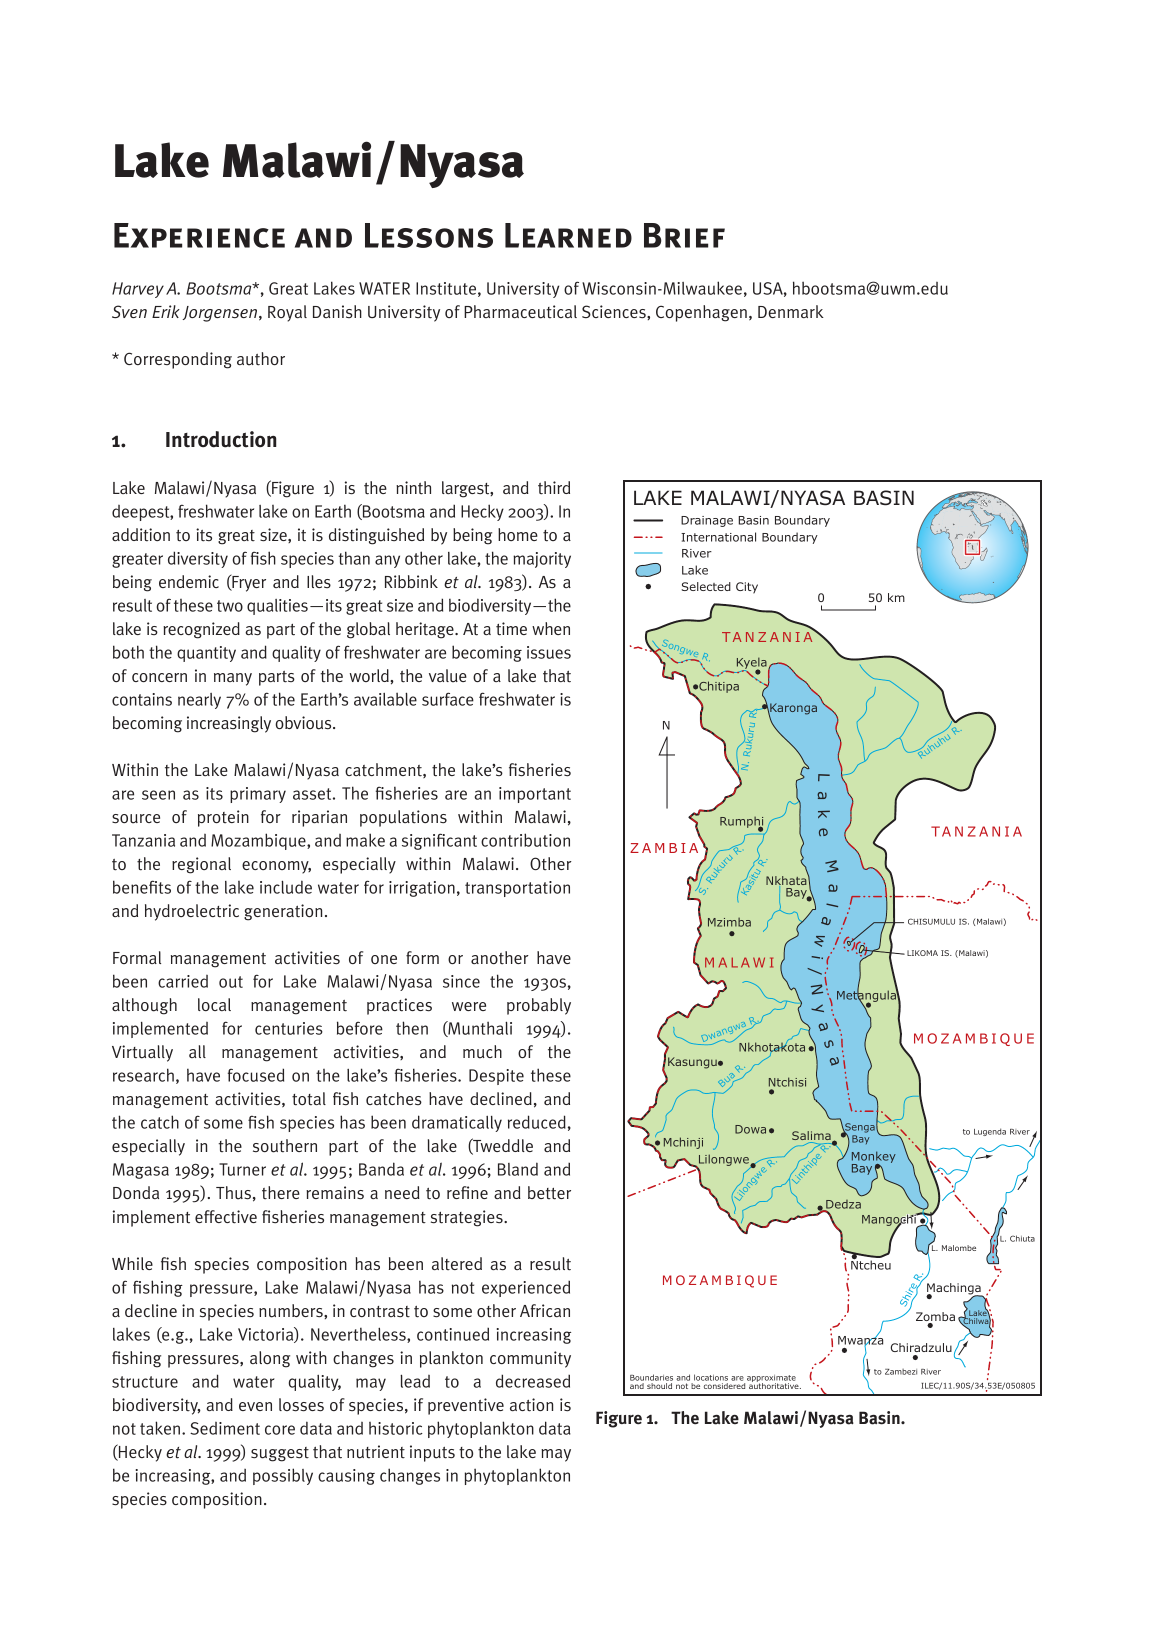 This screenshot has height=1650, width=1166. I want to click on regional, so click(201, 865).
